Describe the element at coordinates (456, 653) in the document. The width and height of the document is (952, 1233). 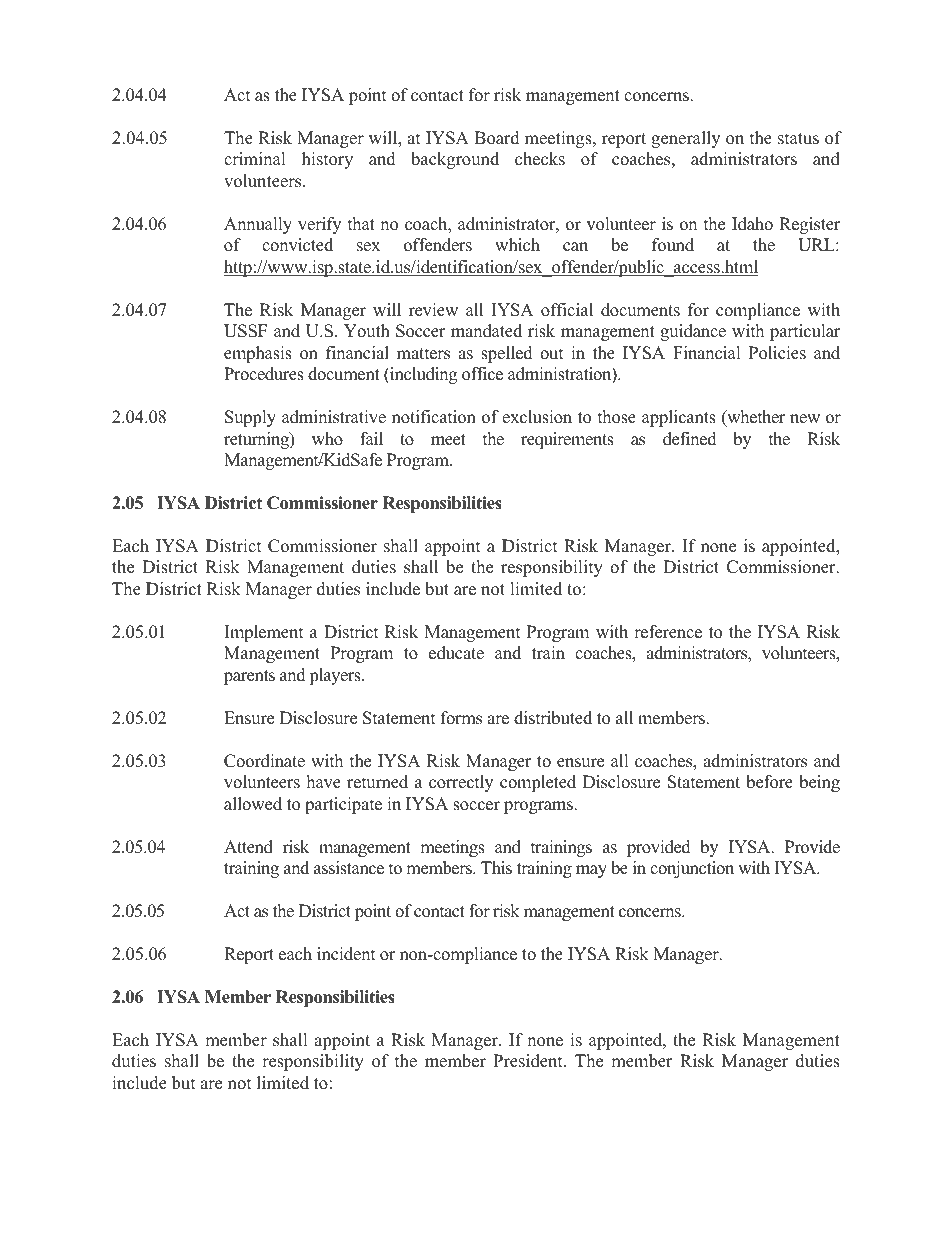
I see `educate` at that location.
